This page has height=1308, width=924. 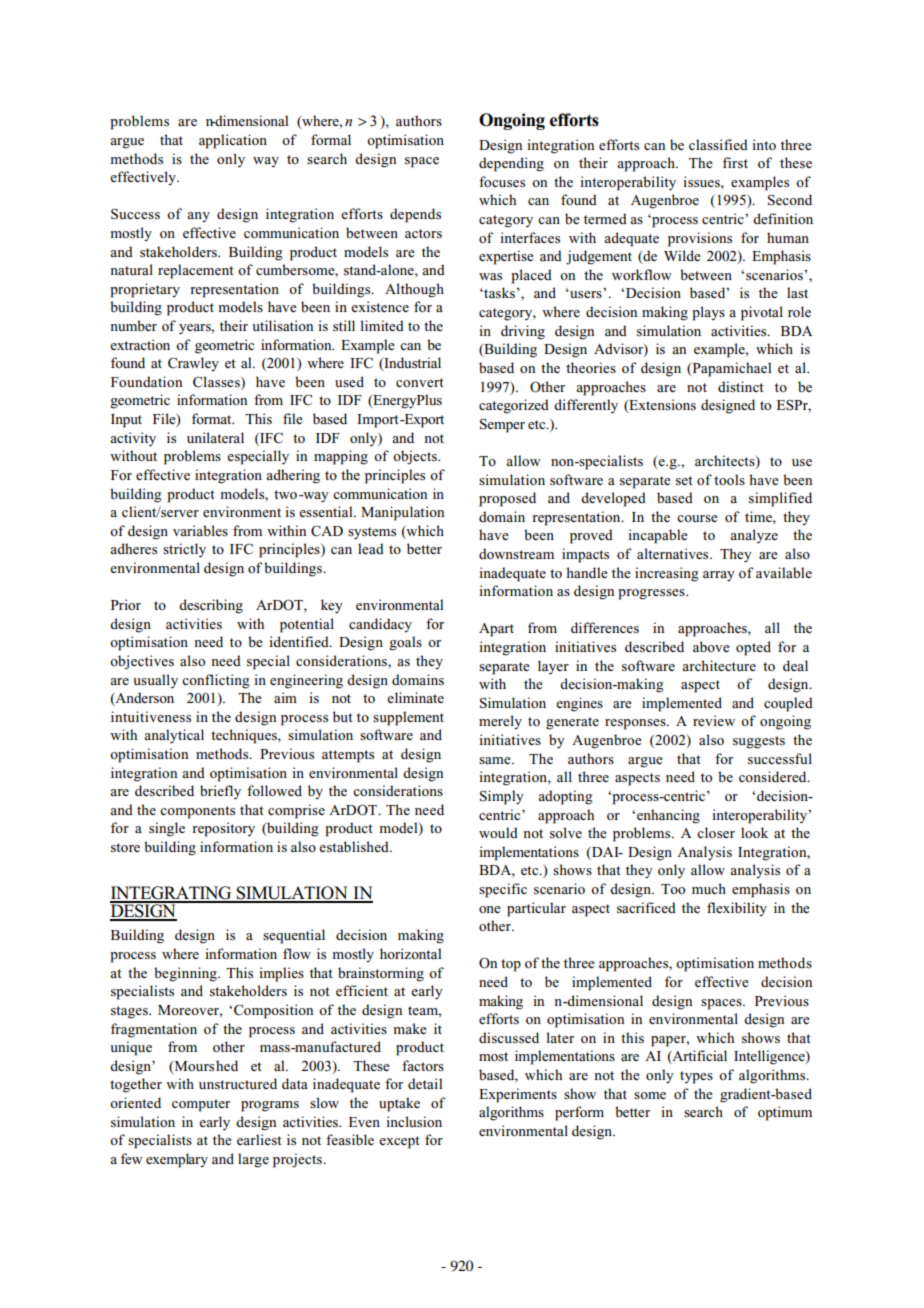 I want to click on components, so click(x=197, y=812).
